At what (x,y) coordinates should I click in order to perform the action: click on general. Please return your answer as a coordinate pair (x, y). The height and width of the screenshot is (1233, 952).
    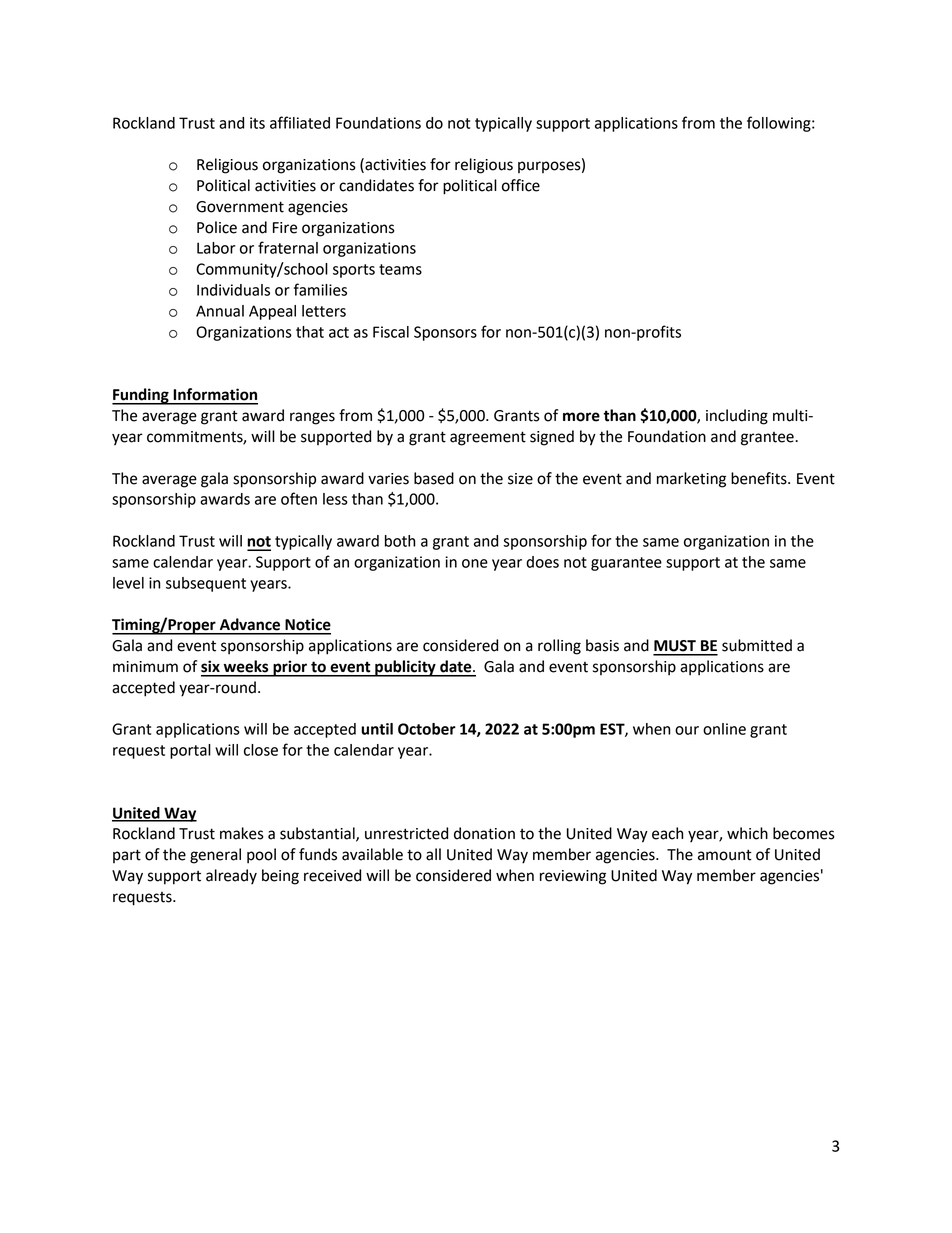
    Looking at the image, I should click on (215, 856).
